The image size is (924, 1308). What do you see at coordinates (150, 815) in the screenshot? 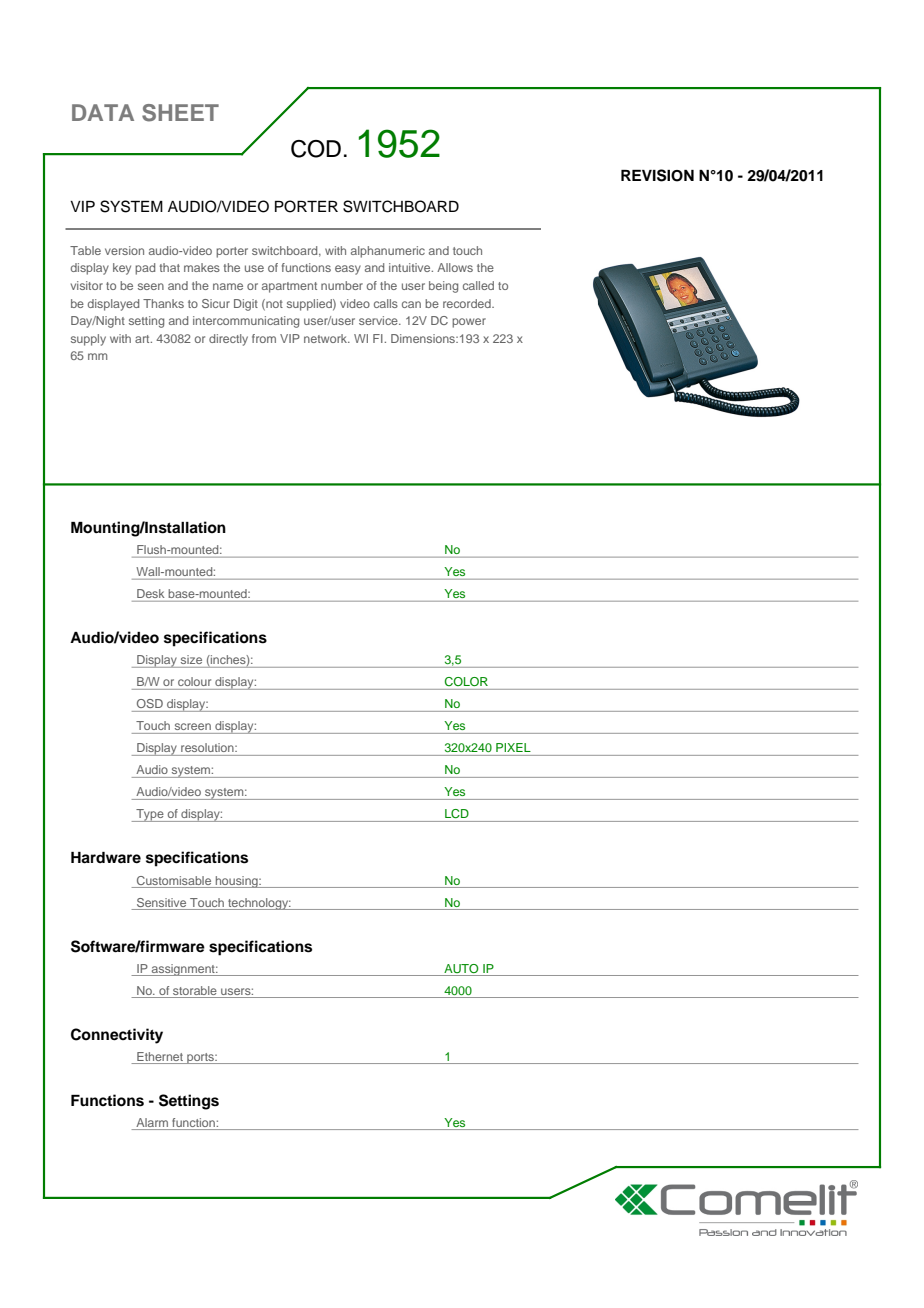
I see `Type` at bounding box center [150, 815].
